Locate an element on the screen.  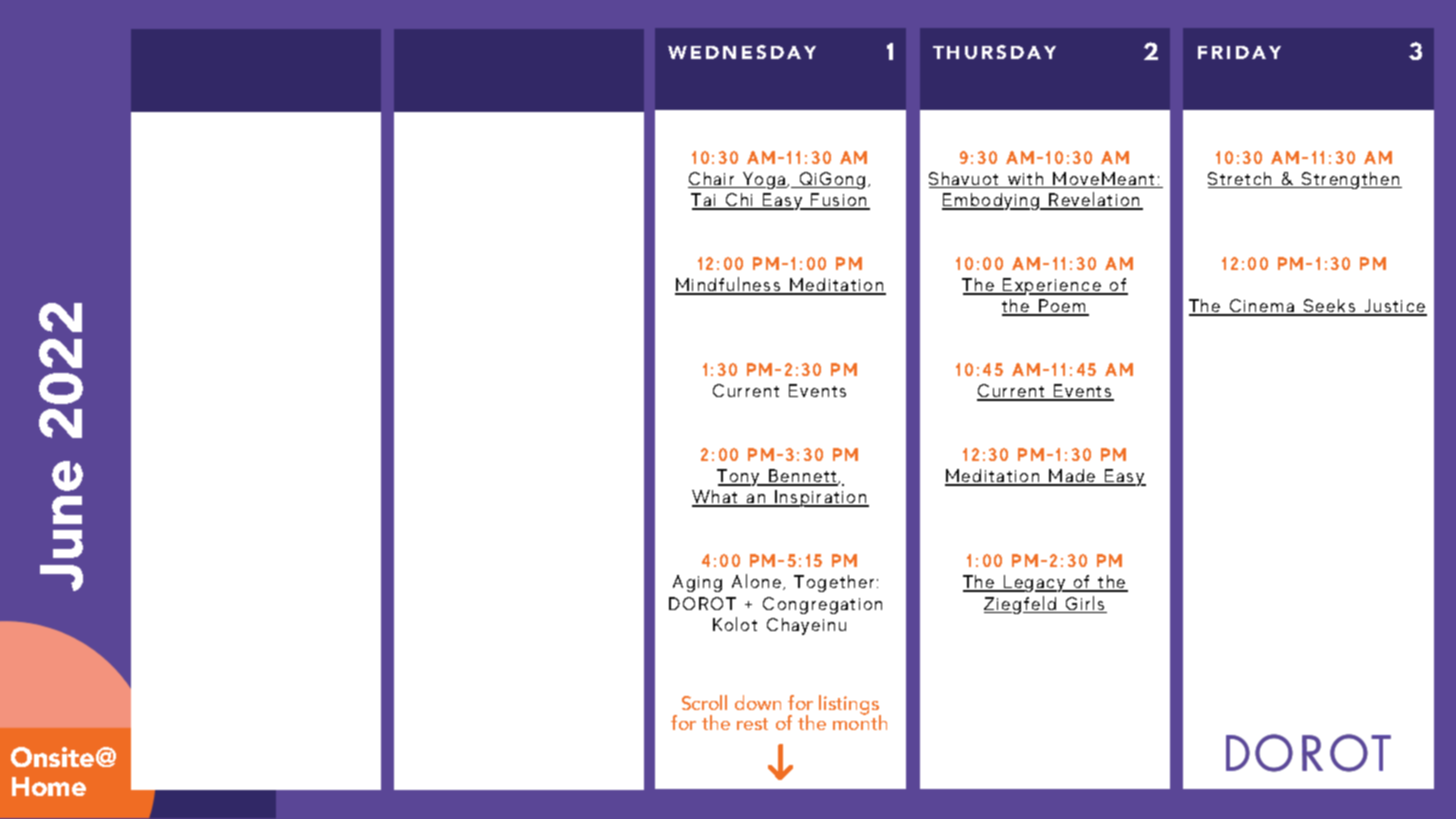
Stretch is located at coordinates (1241, 180).
